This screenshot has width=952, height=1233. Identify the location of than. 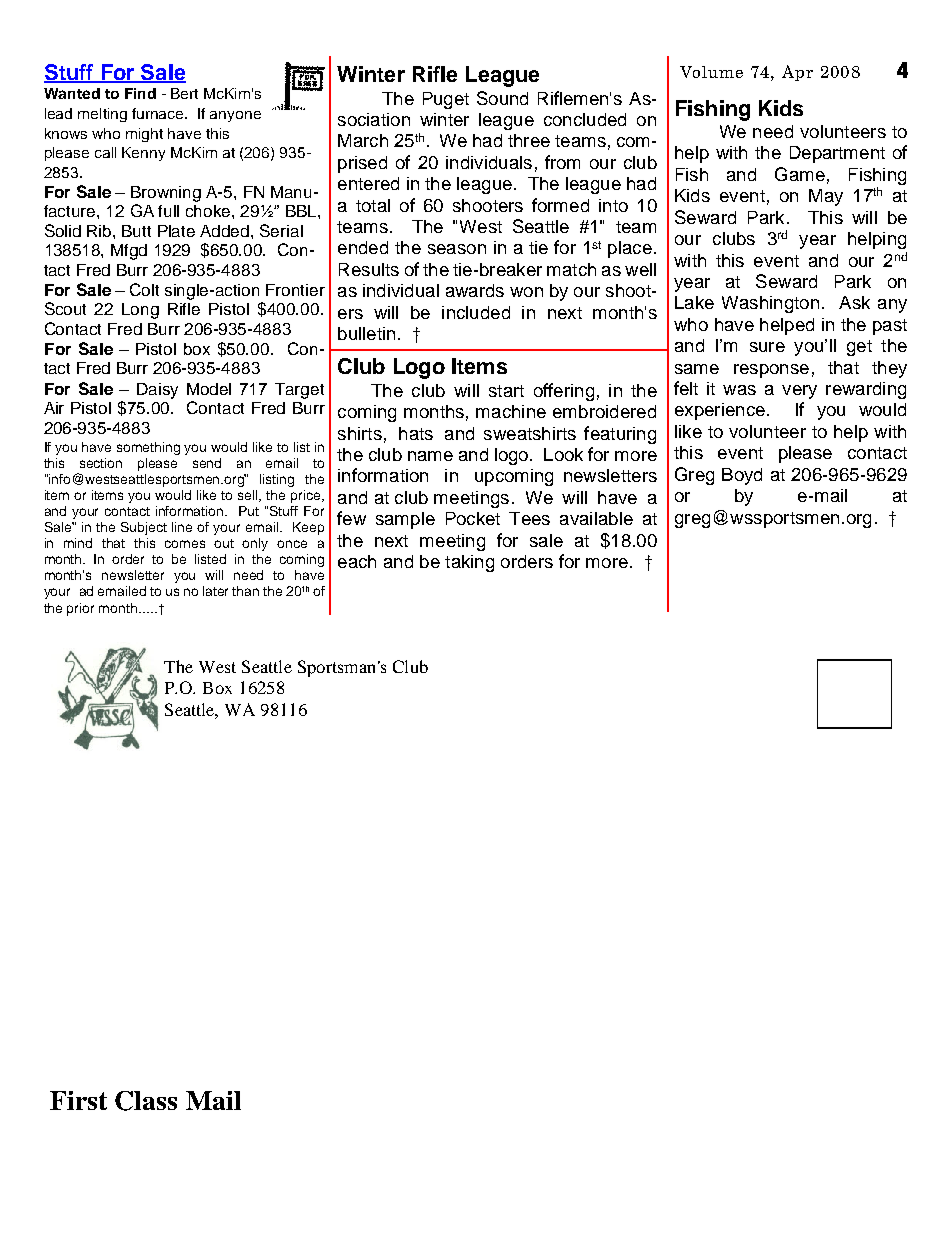
(245, 591).
